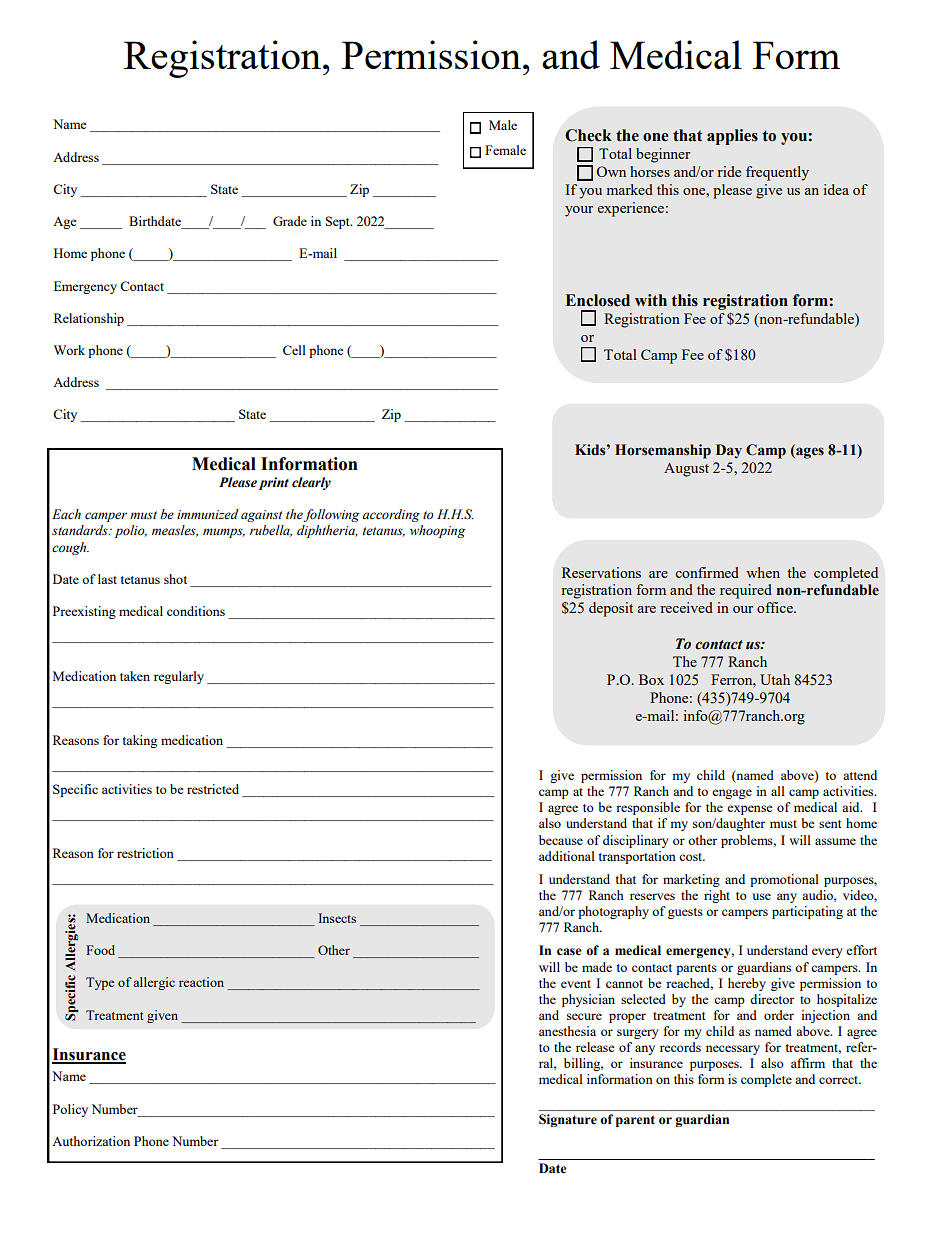 This screenshot has width=952, height=1233. Describe the element at coordinates (651, 300) in the screenshot. I see `with` at that location.
